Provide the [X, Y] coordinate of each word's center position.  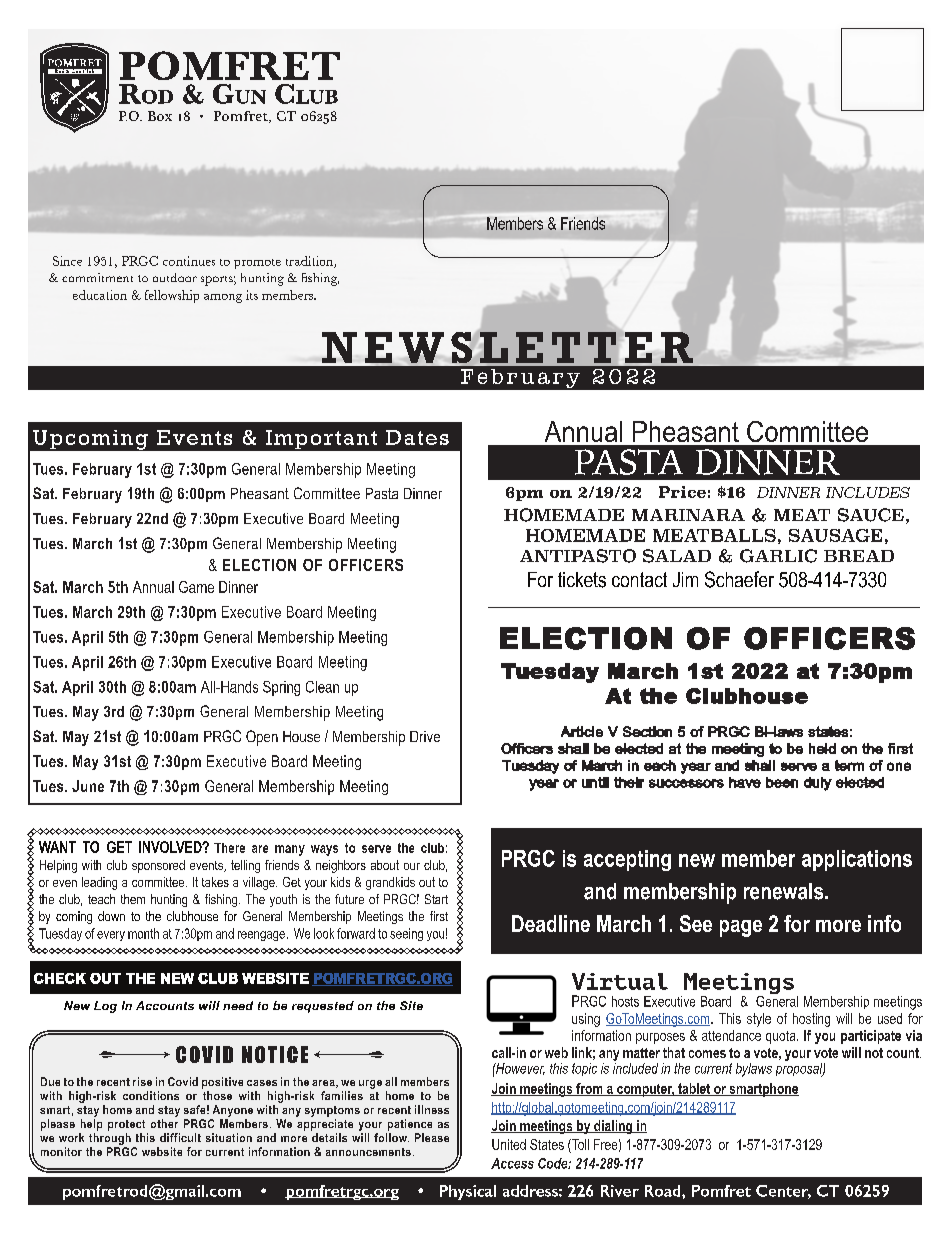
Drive [425, 736]
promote [257, 264]
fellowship [172, 296]
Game [196, 587]
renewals [785, 891]
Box [160, 116]
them [133, 899]
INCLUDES [868, 492]
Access [512, 1163]
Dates [417, 437]
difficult [180, 1137]
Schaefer [739, 579]
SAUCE [871, 515]
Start [436, 899]
